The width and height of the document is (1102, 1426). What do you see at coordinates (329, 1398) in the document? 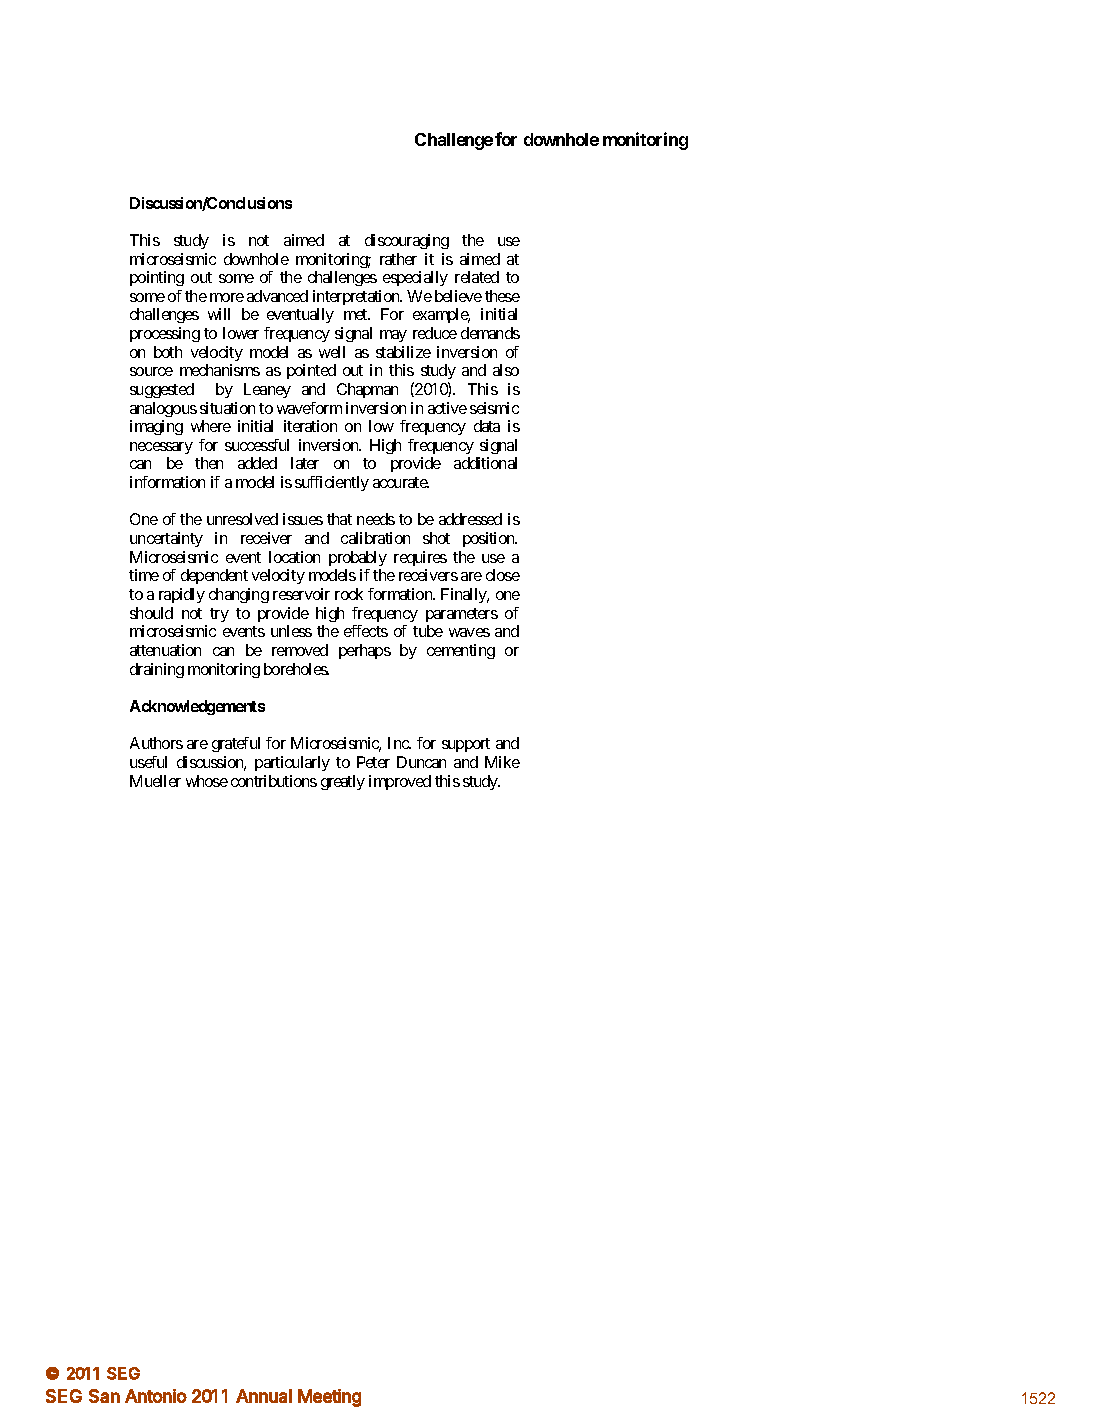
I see `Meeting` at bounding box center [329, 1398].
